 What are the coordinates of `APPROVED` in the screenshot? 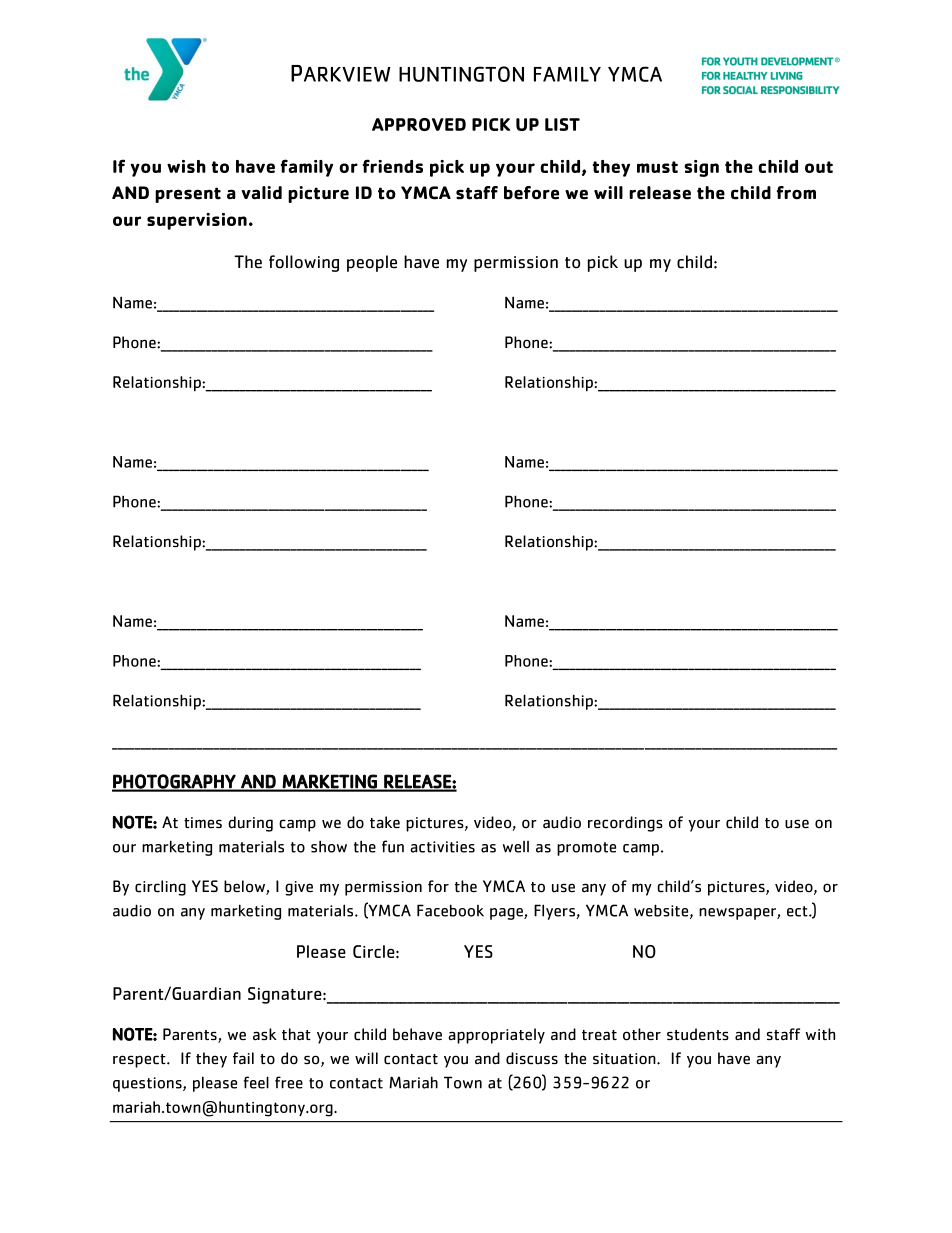 It's located at (419, 124).
